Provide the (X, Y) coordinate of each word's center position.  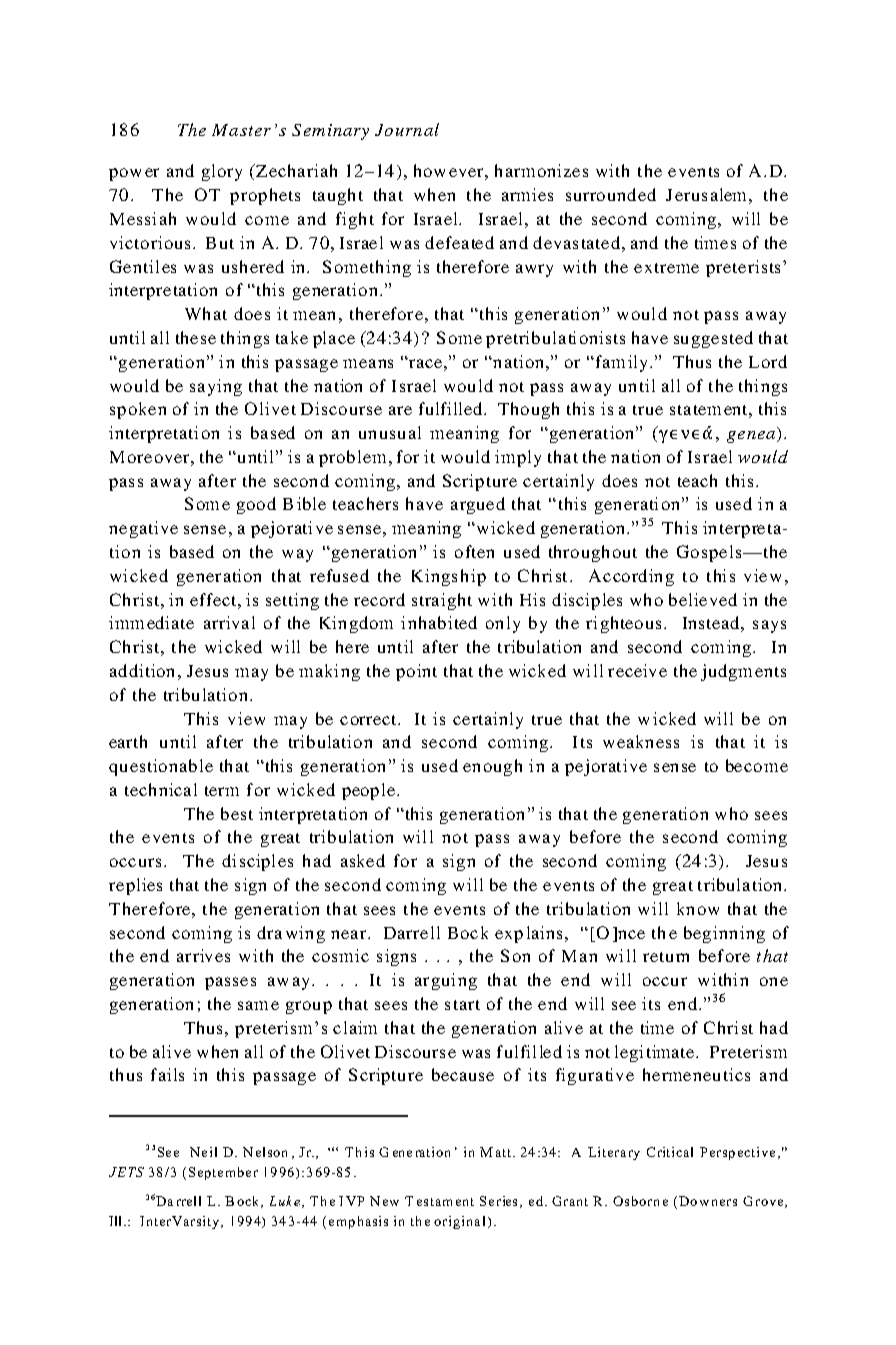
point (416, 672)
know (698, 908)
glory (222, 172)
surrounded (611, 194)
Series (498, 1201)
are (400, 410)
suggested (713, 339)
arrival (229, 622)
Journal (407, 129)
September (223, 1173)
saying (216, 387)
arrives (203, 955)
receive (637, 670)
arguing (446, 981)
